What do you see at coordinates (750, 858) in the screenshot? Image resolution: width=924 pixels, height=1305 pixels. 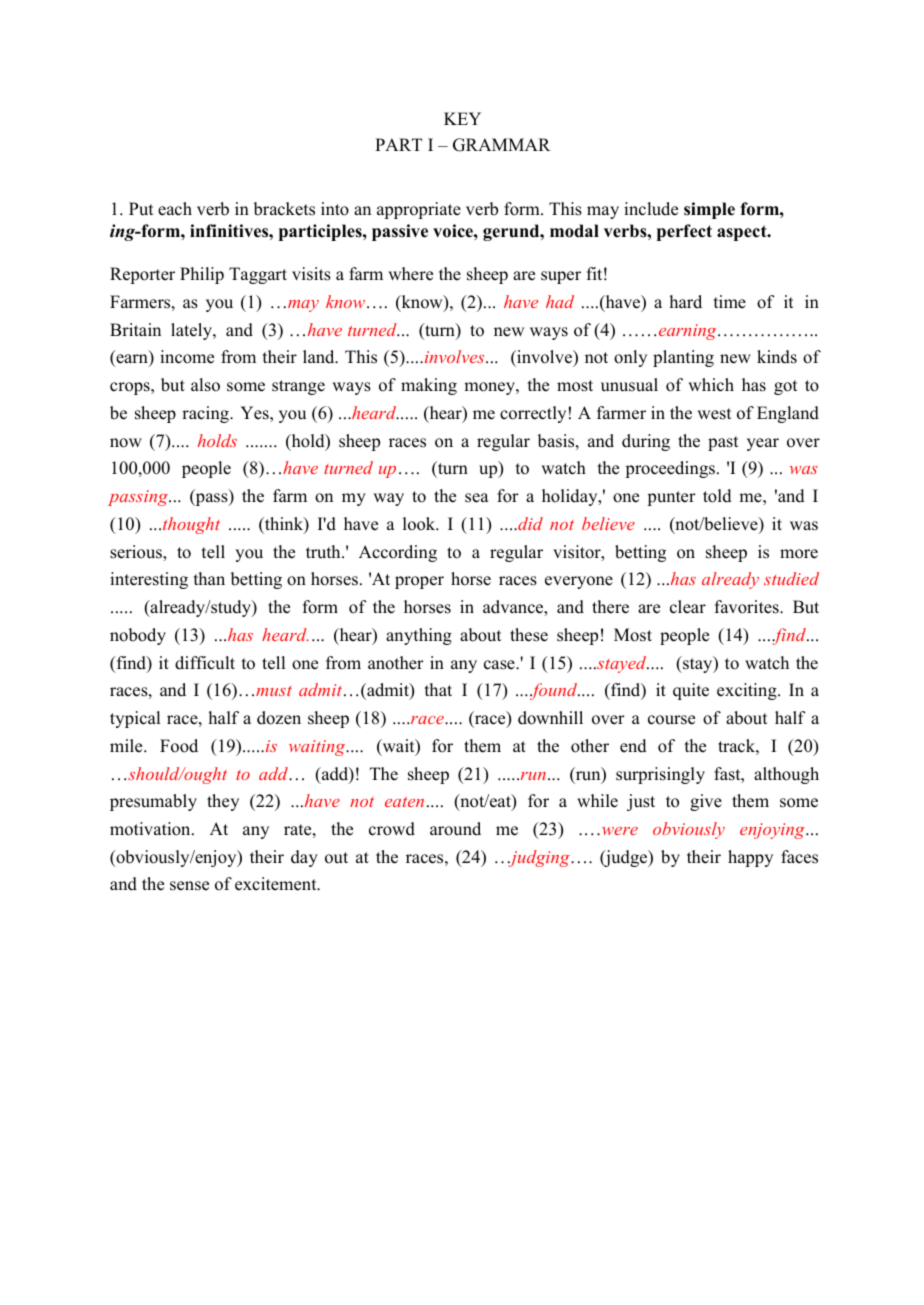 I see `happy` at bounding box center [750, 858].
